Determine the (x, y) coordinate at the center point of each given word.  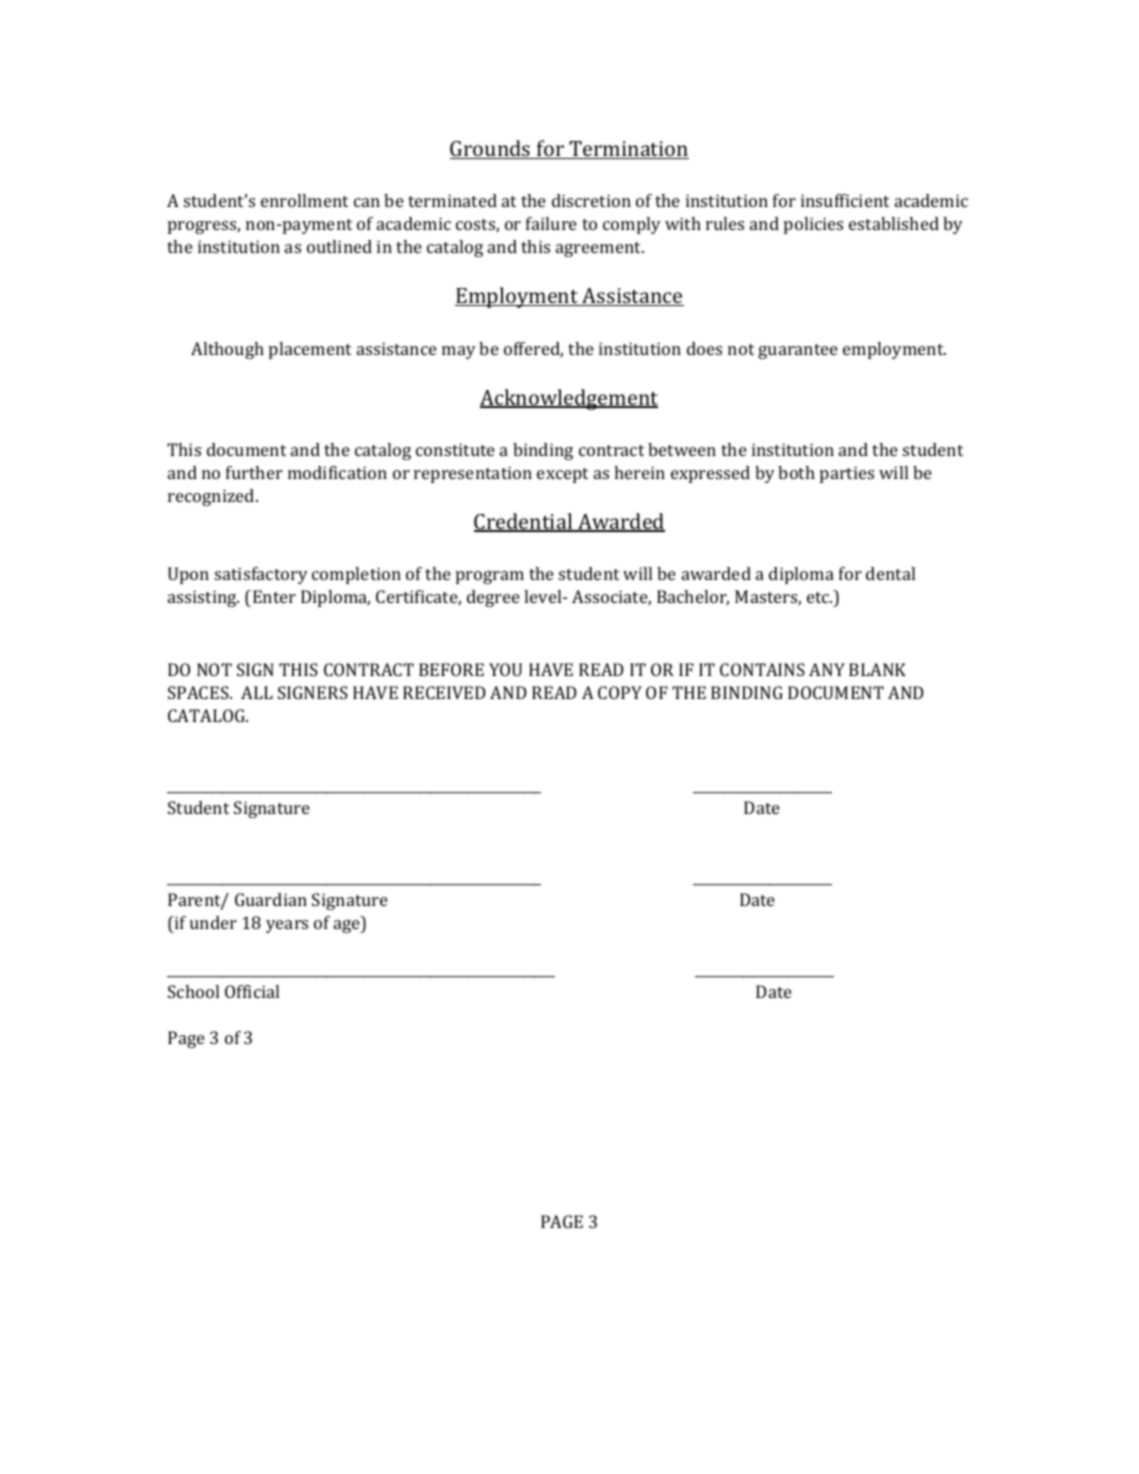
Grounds (491, 149)
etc (819, 597)
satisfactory (261, 575)
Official (252, 991)
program (490, 577)
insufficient (845, 200)
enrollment (304, 200)
